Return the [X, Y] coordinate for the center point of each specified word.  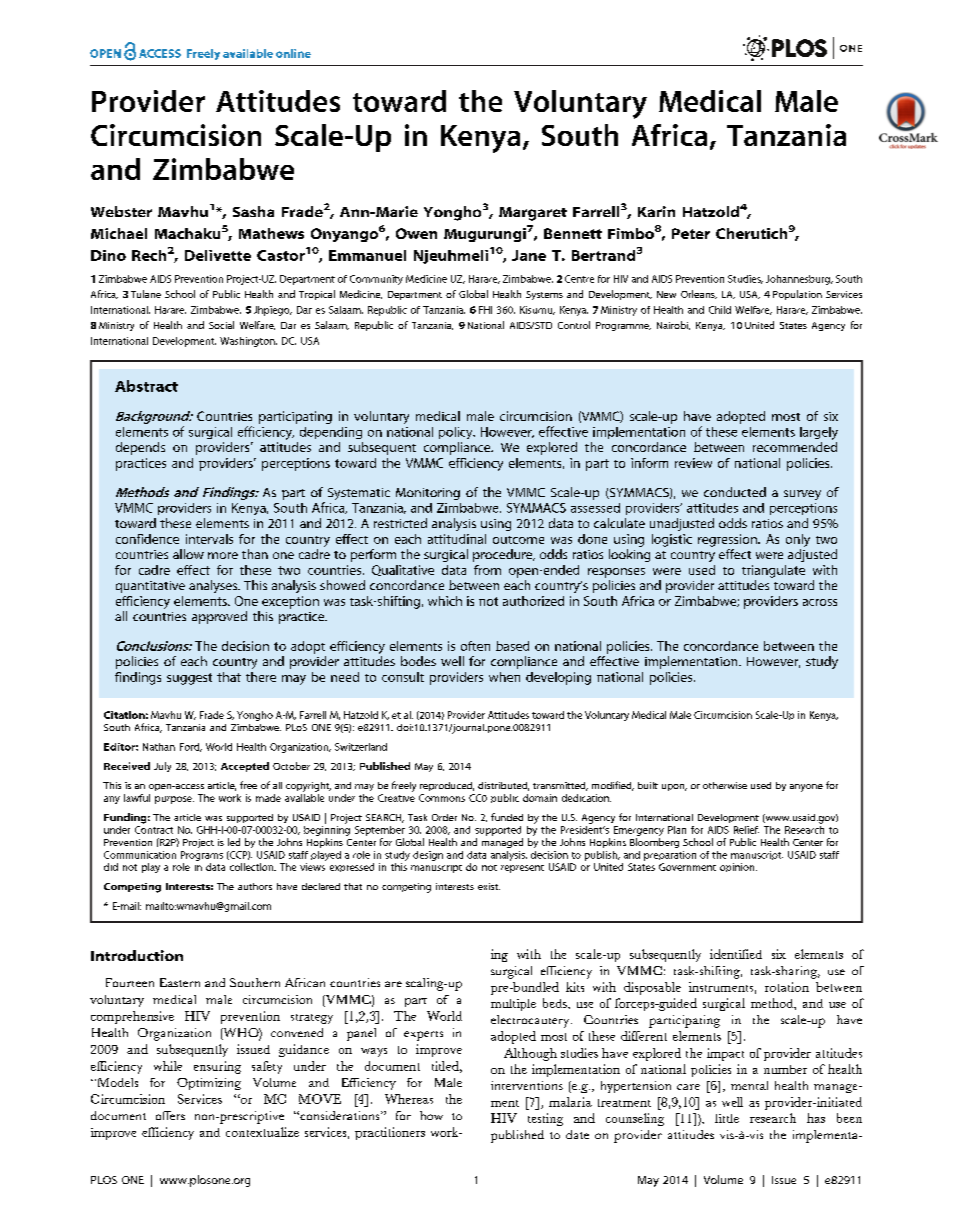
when [504, 677]
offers [170, 1115]
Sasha [253, 211]
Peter [691, 233]
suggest [189, 679]
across [820, 602]
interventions [527, 1085]
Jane [529, 255]
